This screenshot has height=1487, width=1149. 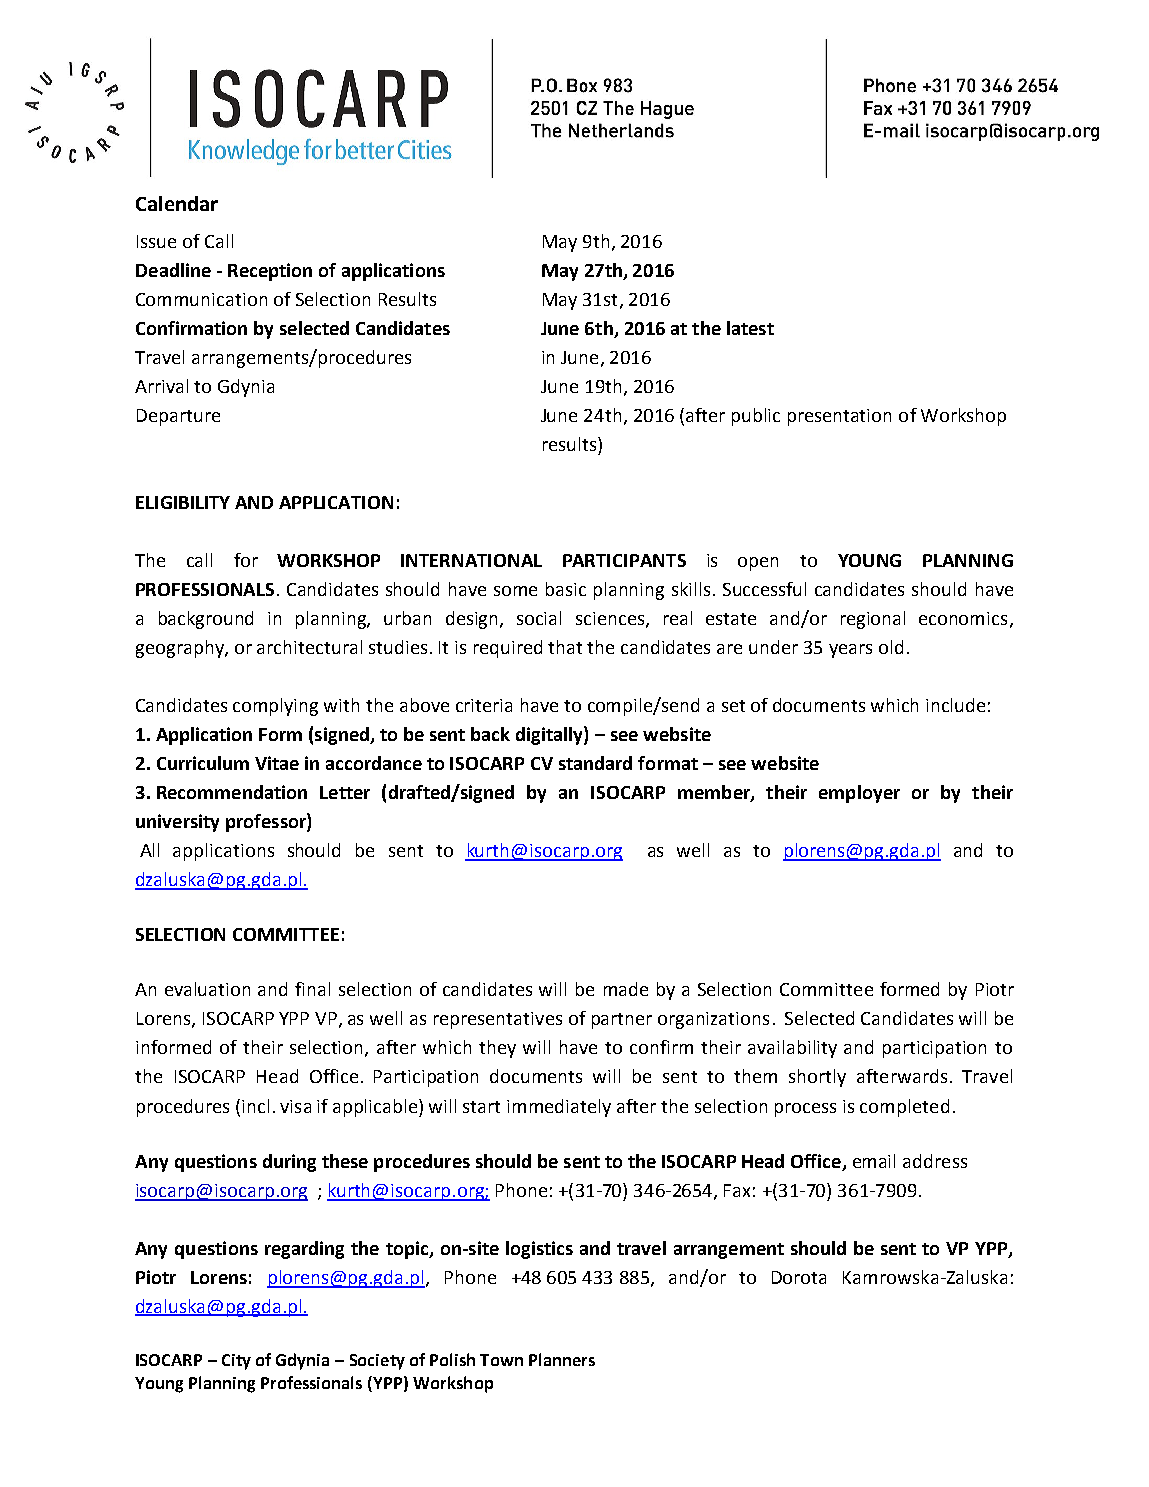 What do you see at coordinates (624, 560) in the screenshot?
I see `PARTICIPANTS` at bounding box center [624, 560].
